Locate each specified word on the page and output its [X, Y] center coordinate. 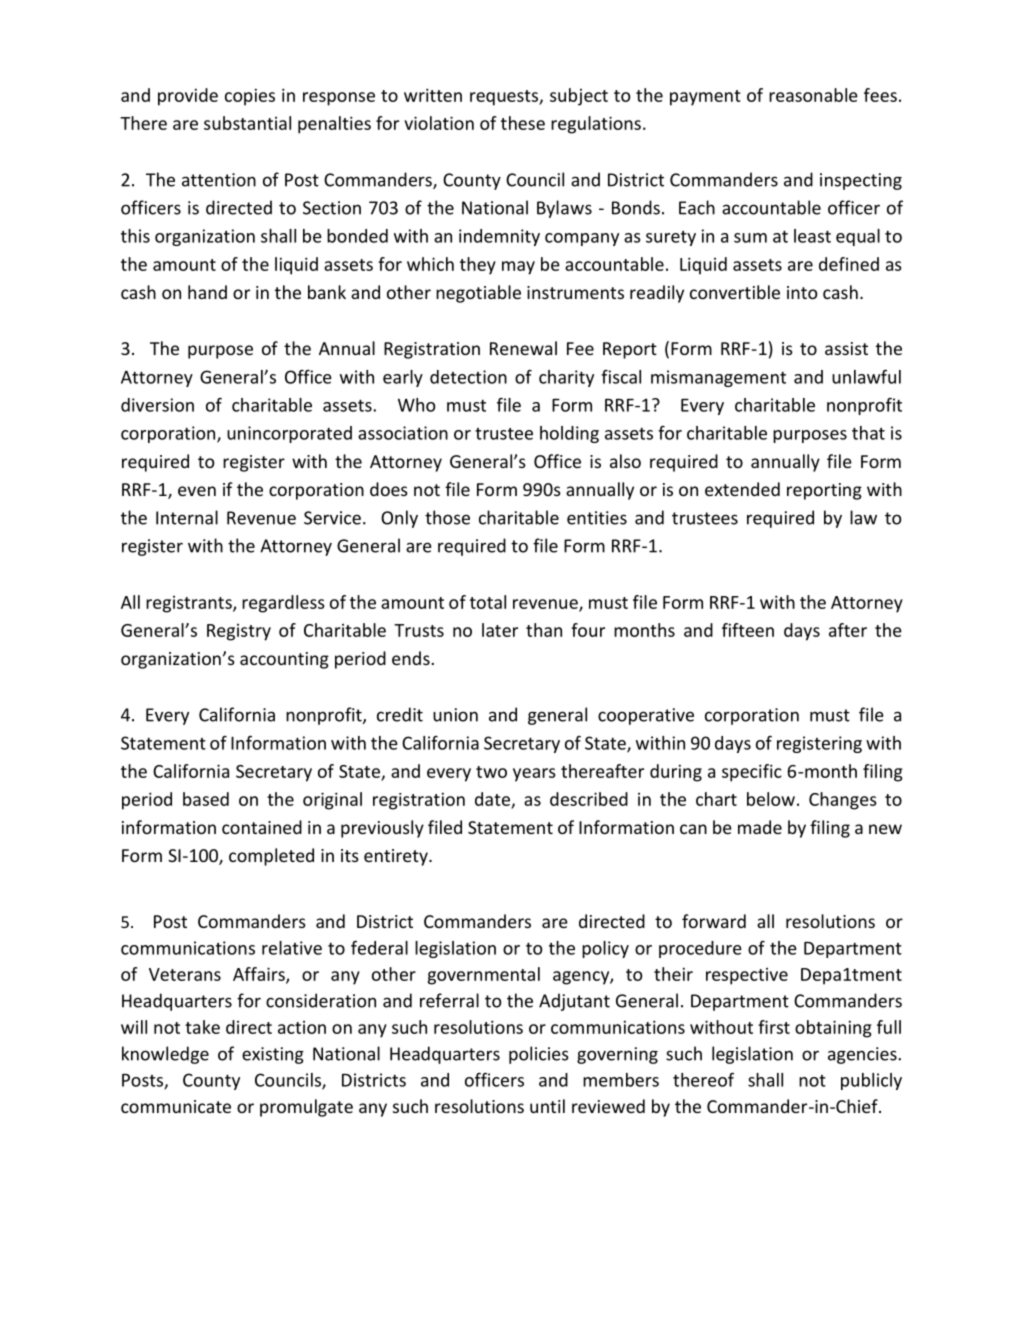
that [868, 433]
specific [752, 773]
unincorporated [289, 434]
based [206, 799]
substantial [247, 123]
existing [273, 1055]
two [491, 772]
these [523, 123]
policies [539, 1055]
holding [569, 434]
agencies [863, 1055]
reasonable [813, 95]
